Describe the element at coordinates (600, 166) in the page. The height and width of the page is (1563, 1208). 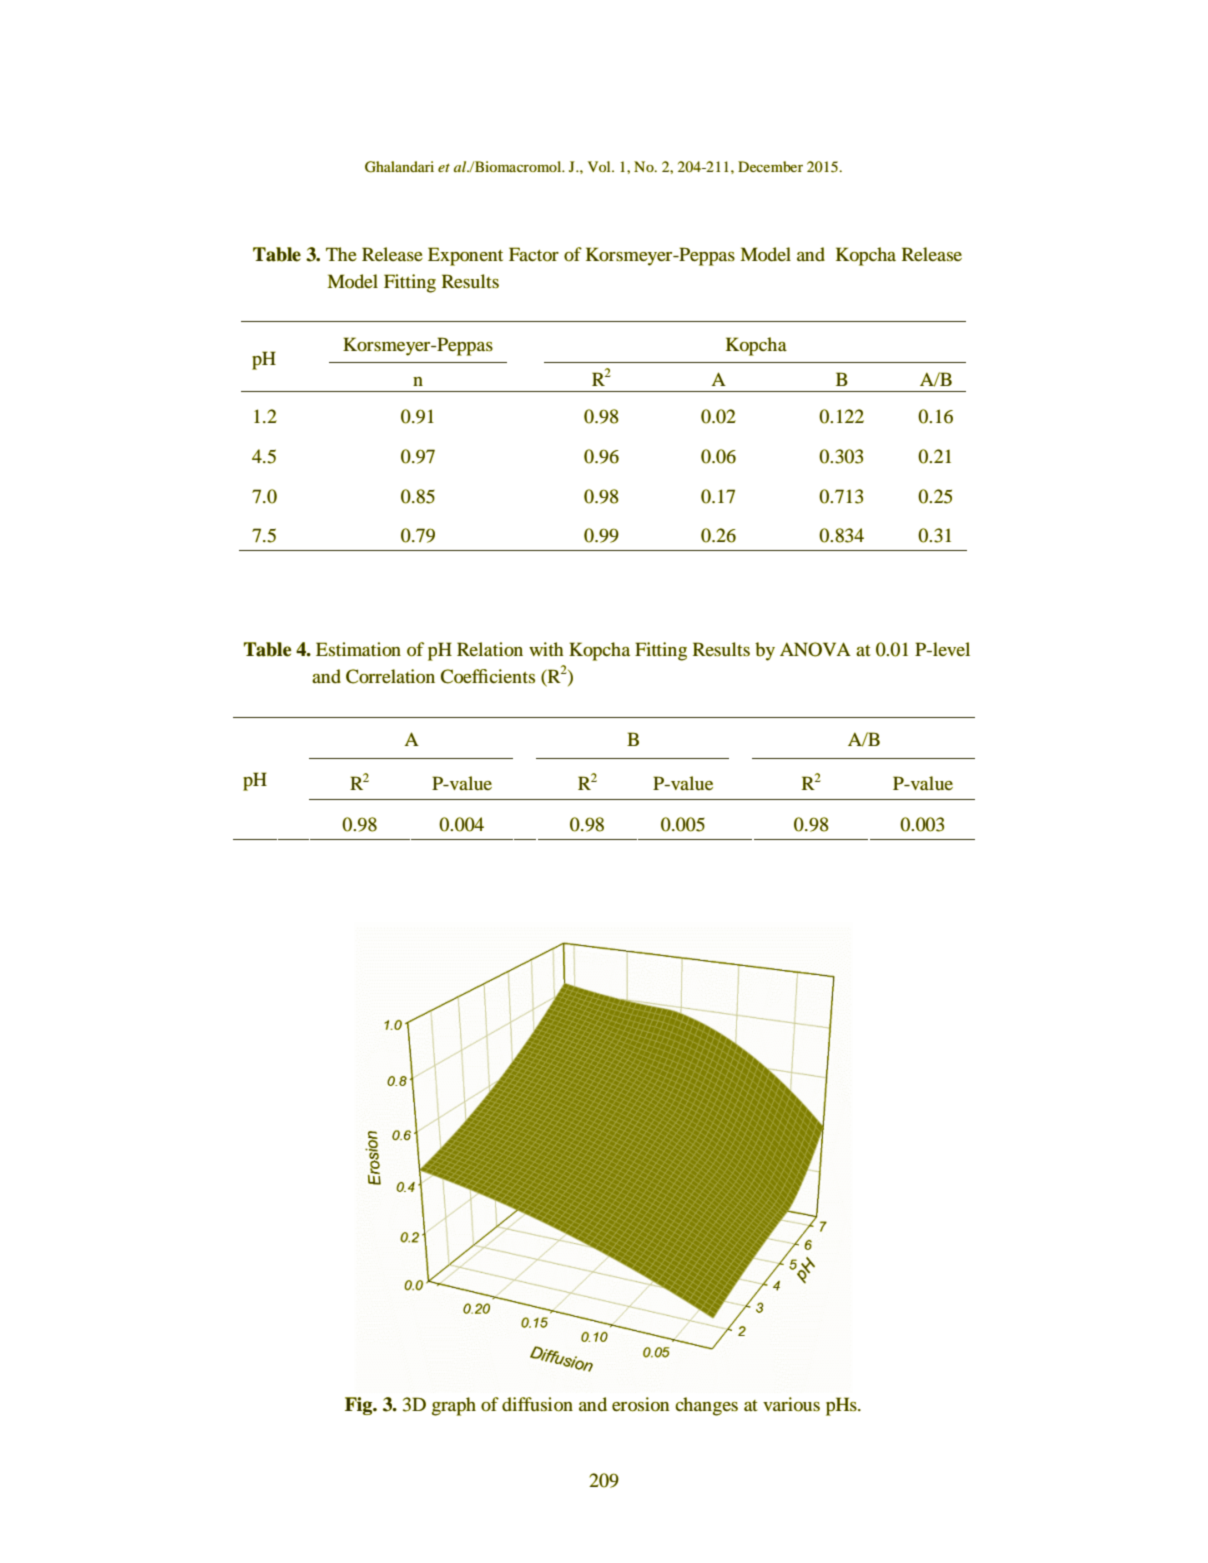
I see `Vol` at that location.
